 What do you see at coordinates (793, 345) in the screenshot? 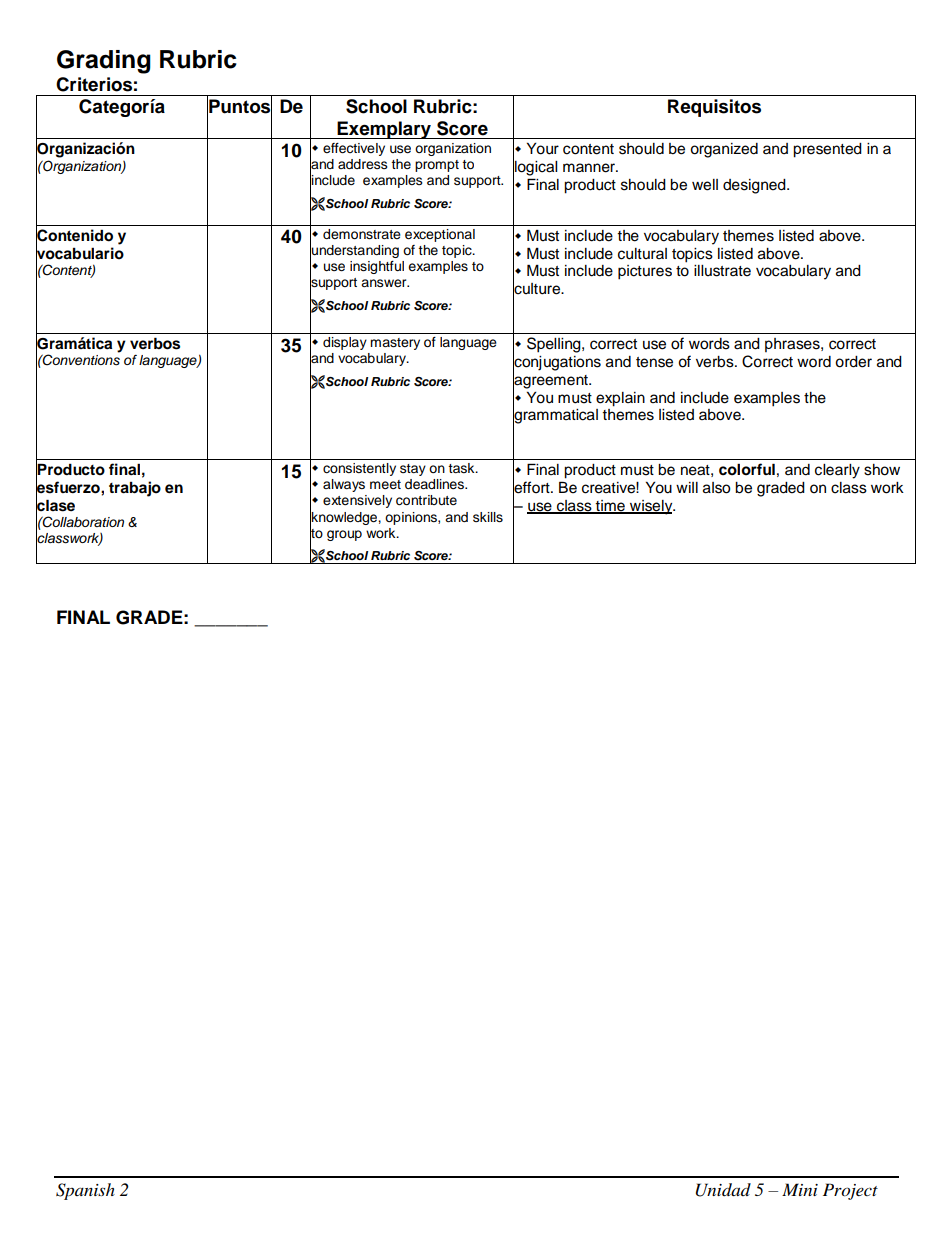
I see `phrases` at bounding box center [793, 345].
